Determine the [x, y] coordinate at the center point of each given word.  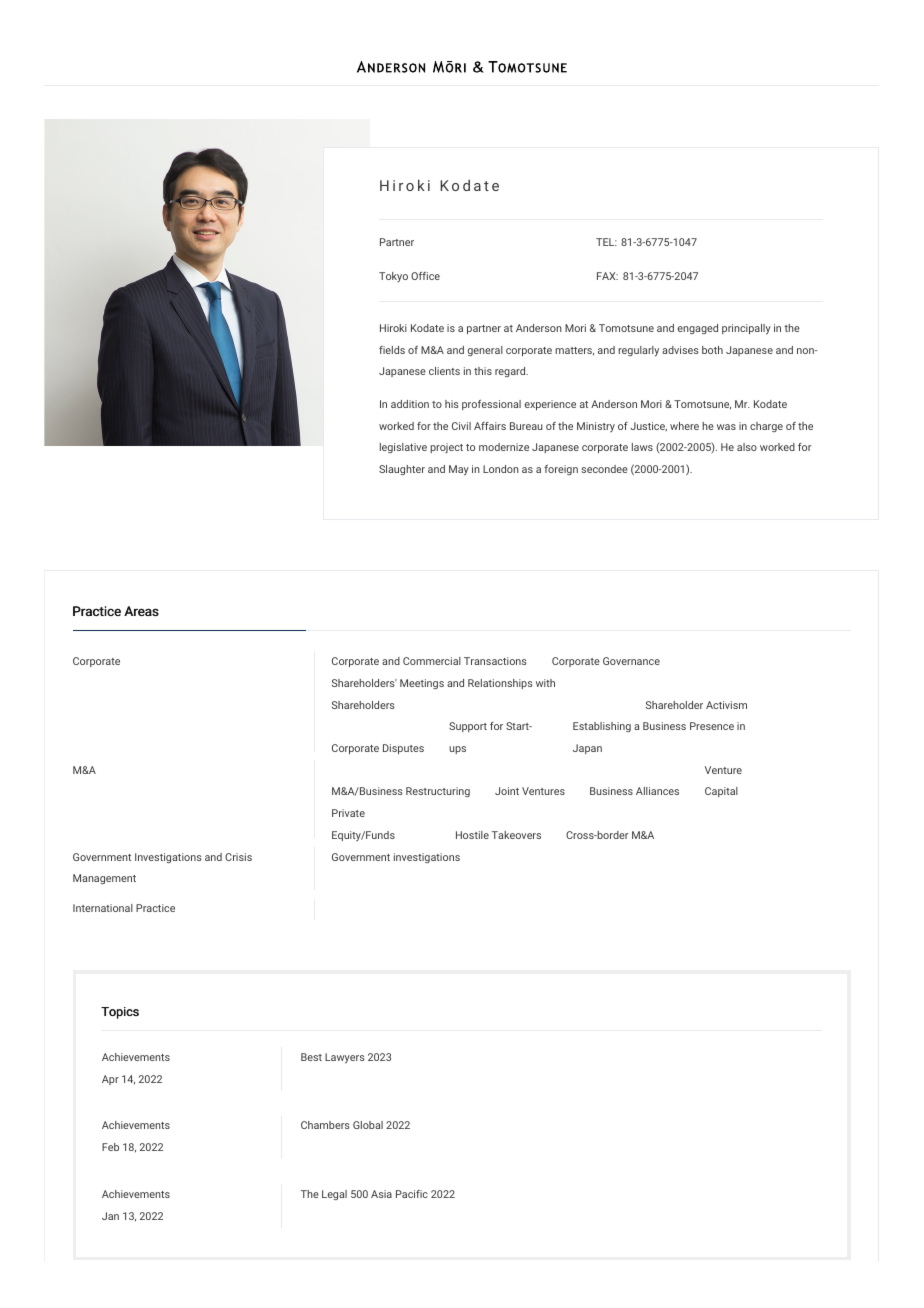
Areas [141, 611]
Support [468, 727]
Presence [712, 726]
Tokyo [393, 277]
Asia [381, 1194]
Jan [110, 1216]
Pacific [412, 1194]
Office [425, 276]
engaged [698, 329]
